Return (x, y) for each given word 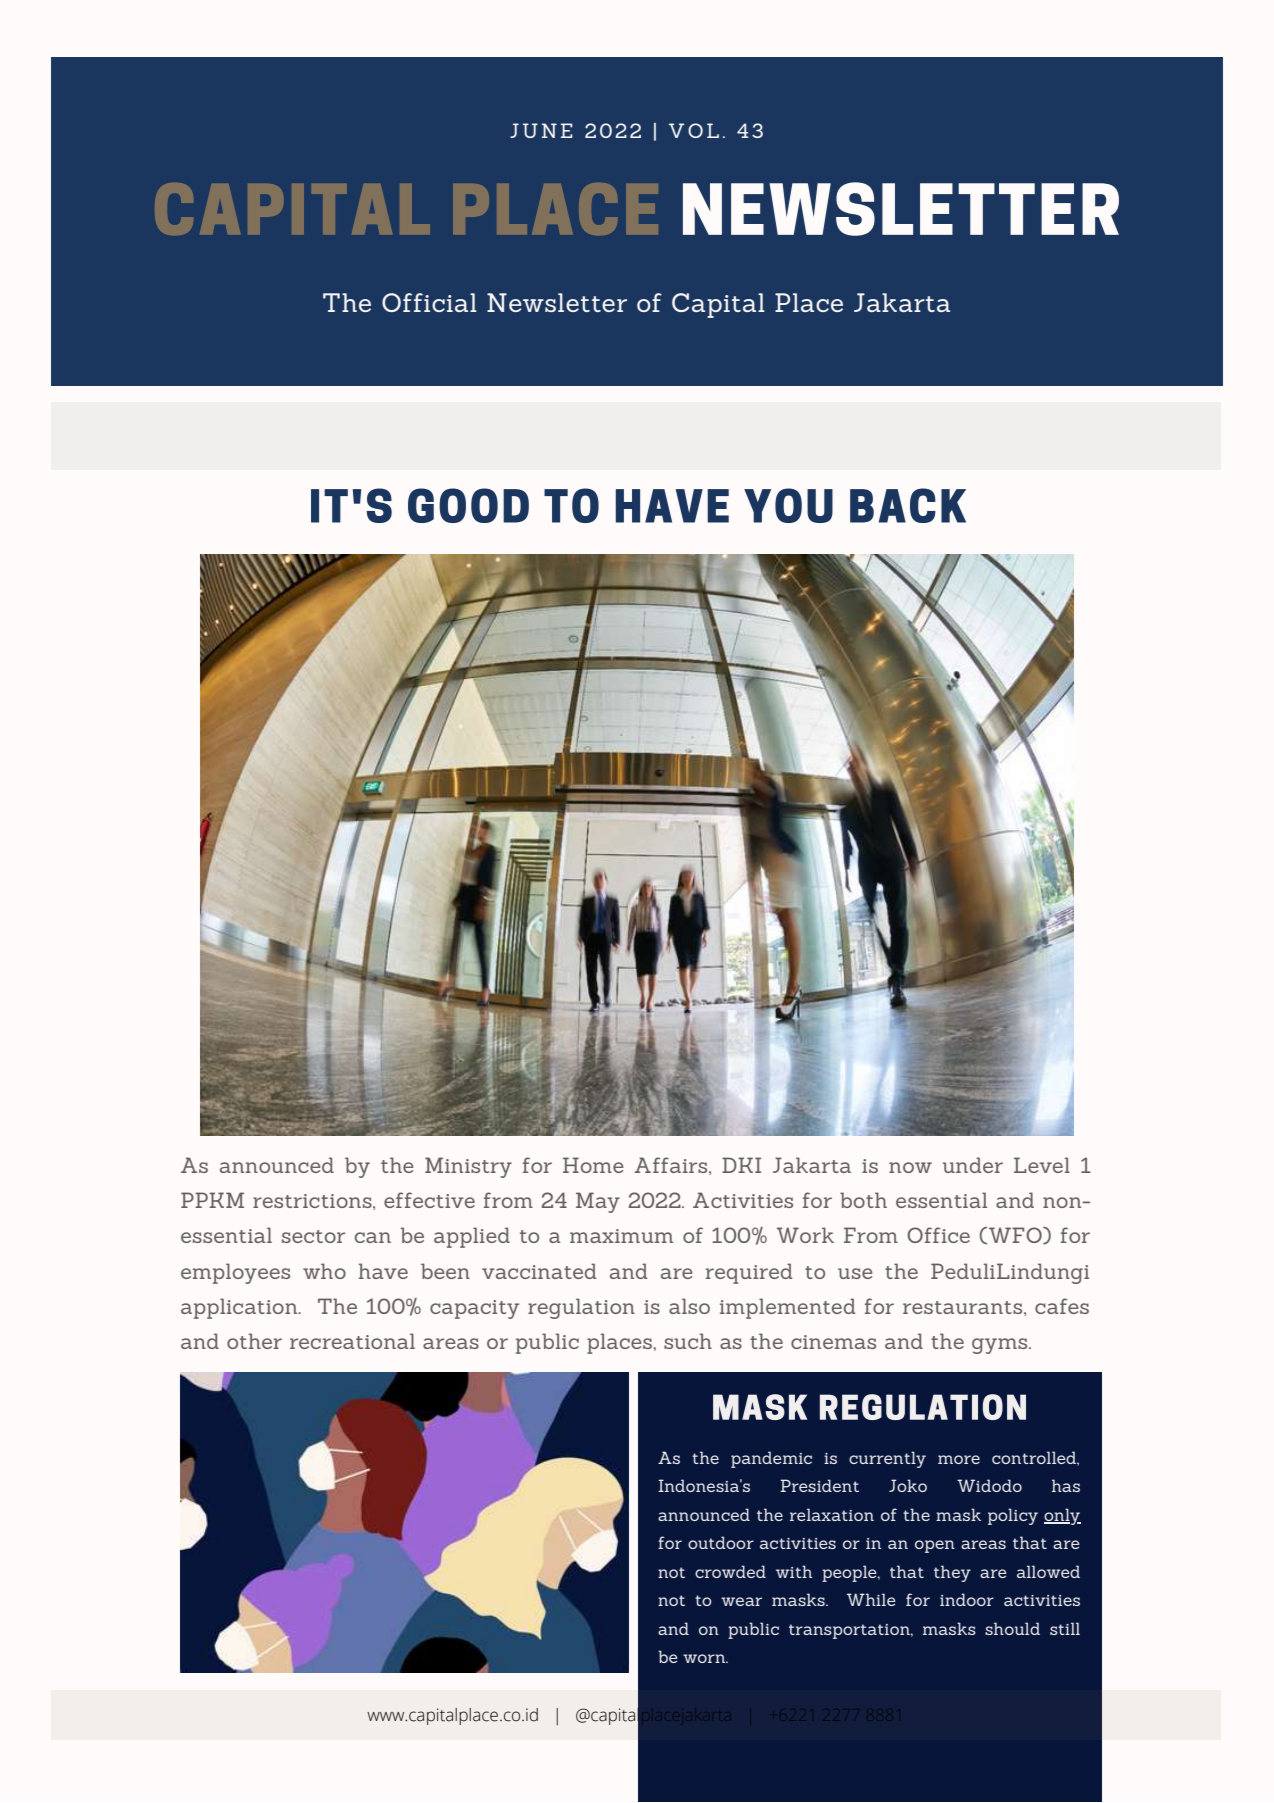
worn (705, 1658)
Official (429, 302)
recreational (352, 1341)
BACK (908, 505)
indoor (967, 1599)
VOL (694, 130)
